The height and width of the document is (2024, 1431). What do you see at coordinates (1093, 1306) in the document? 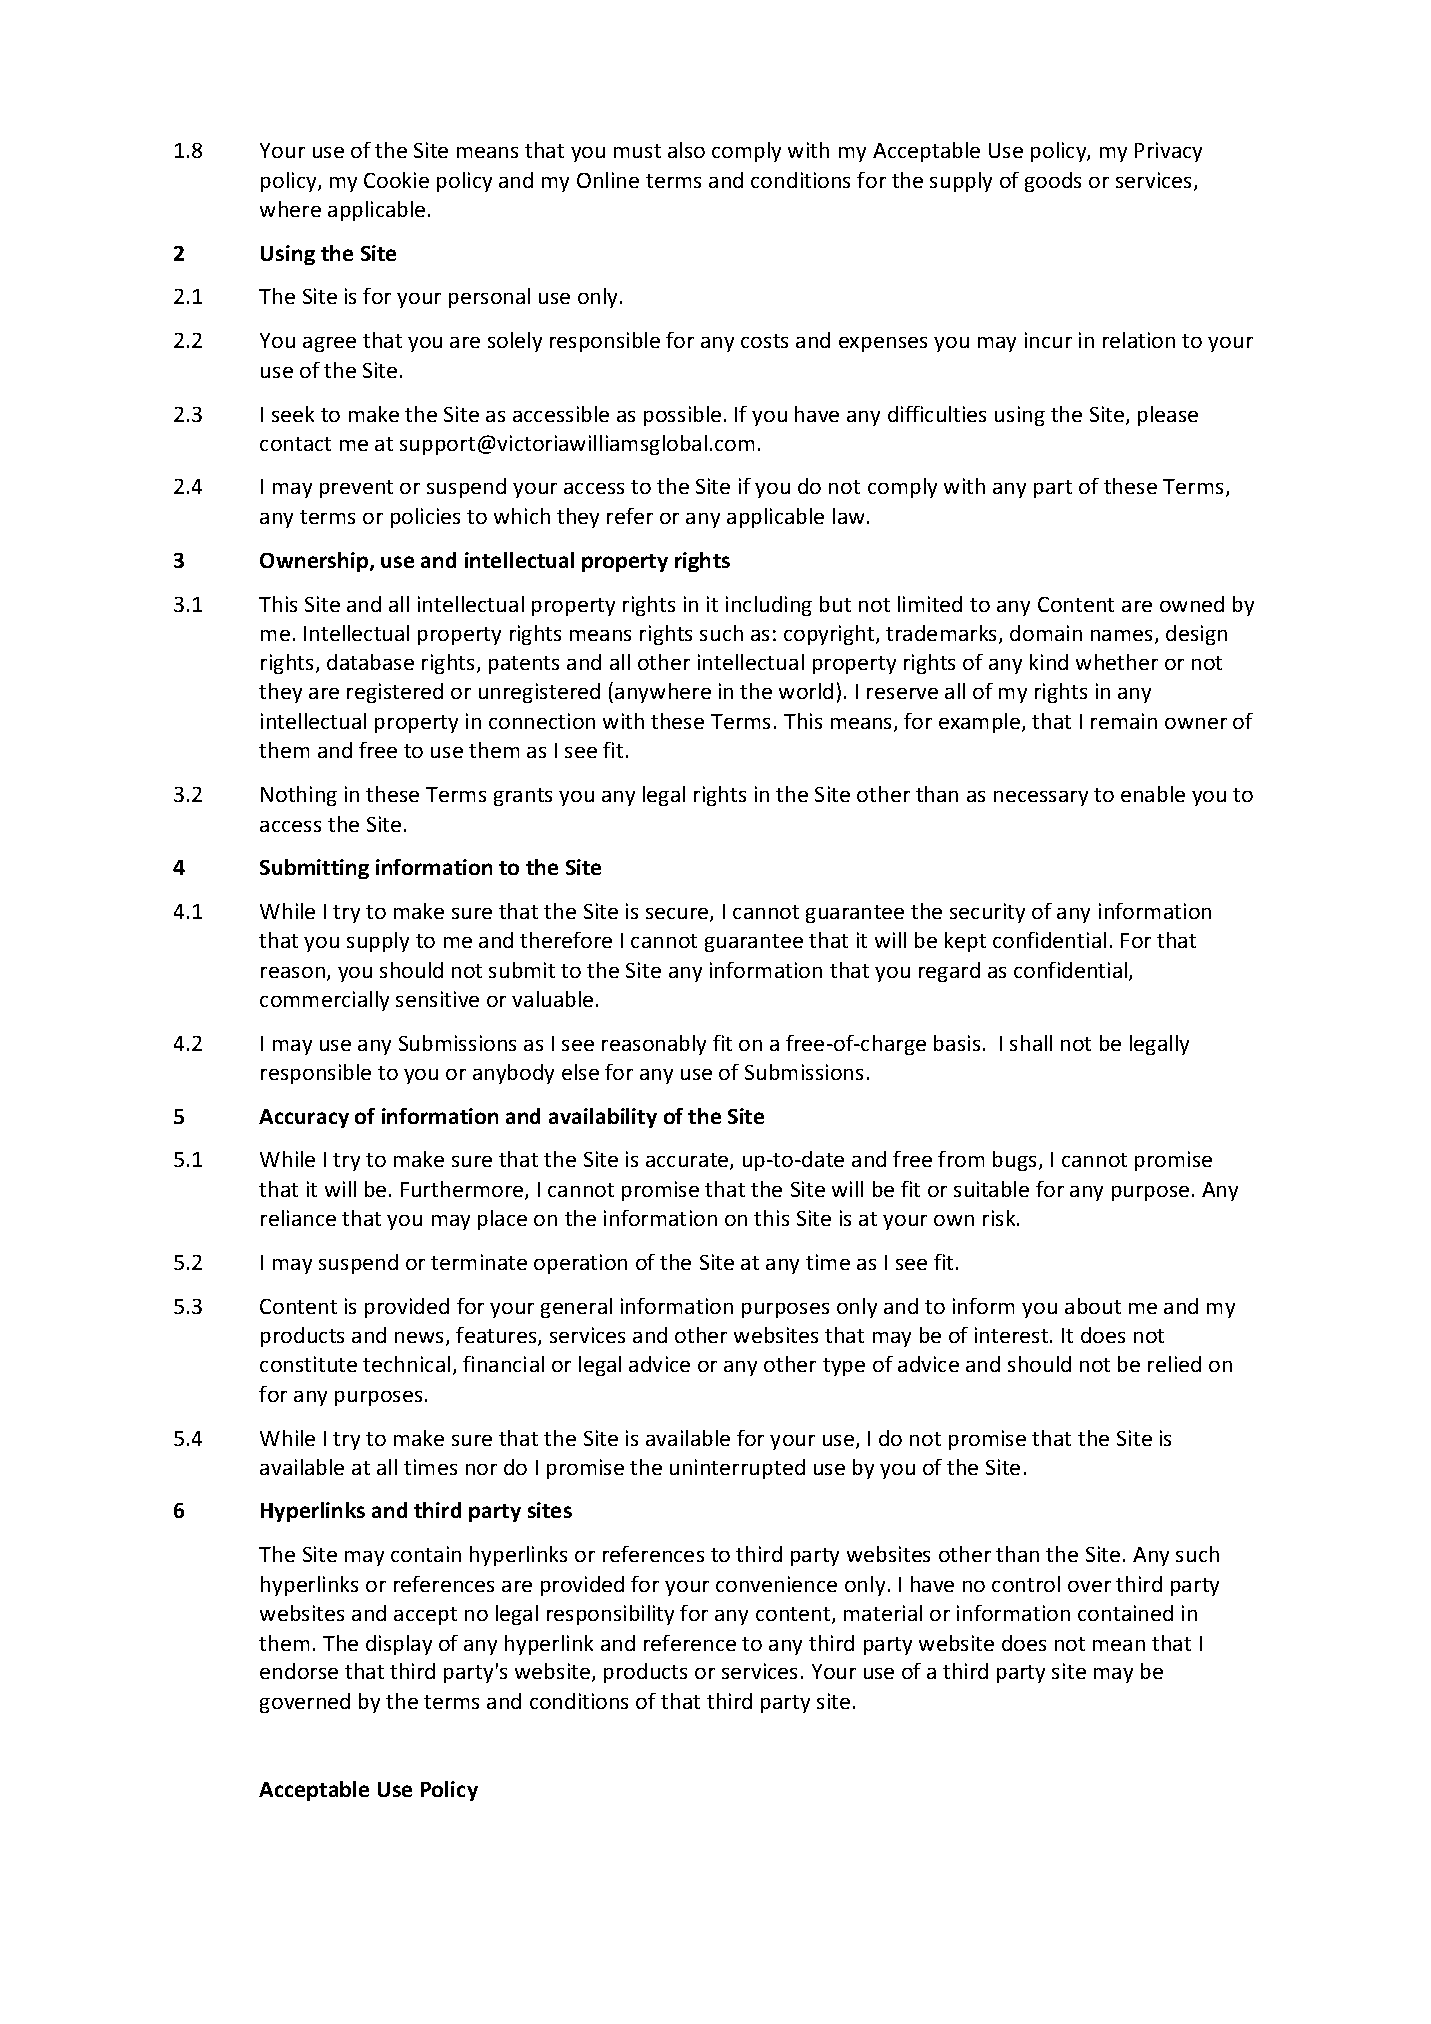
I see `about` at bounding box center [1093, 1306].
